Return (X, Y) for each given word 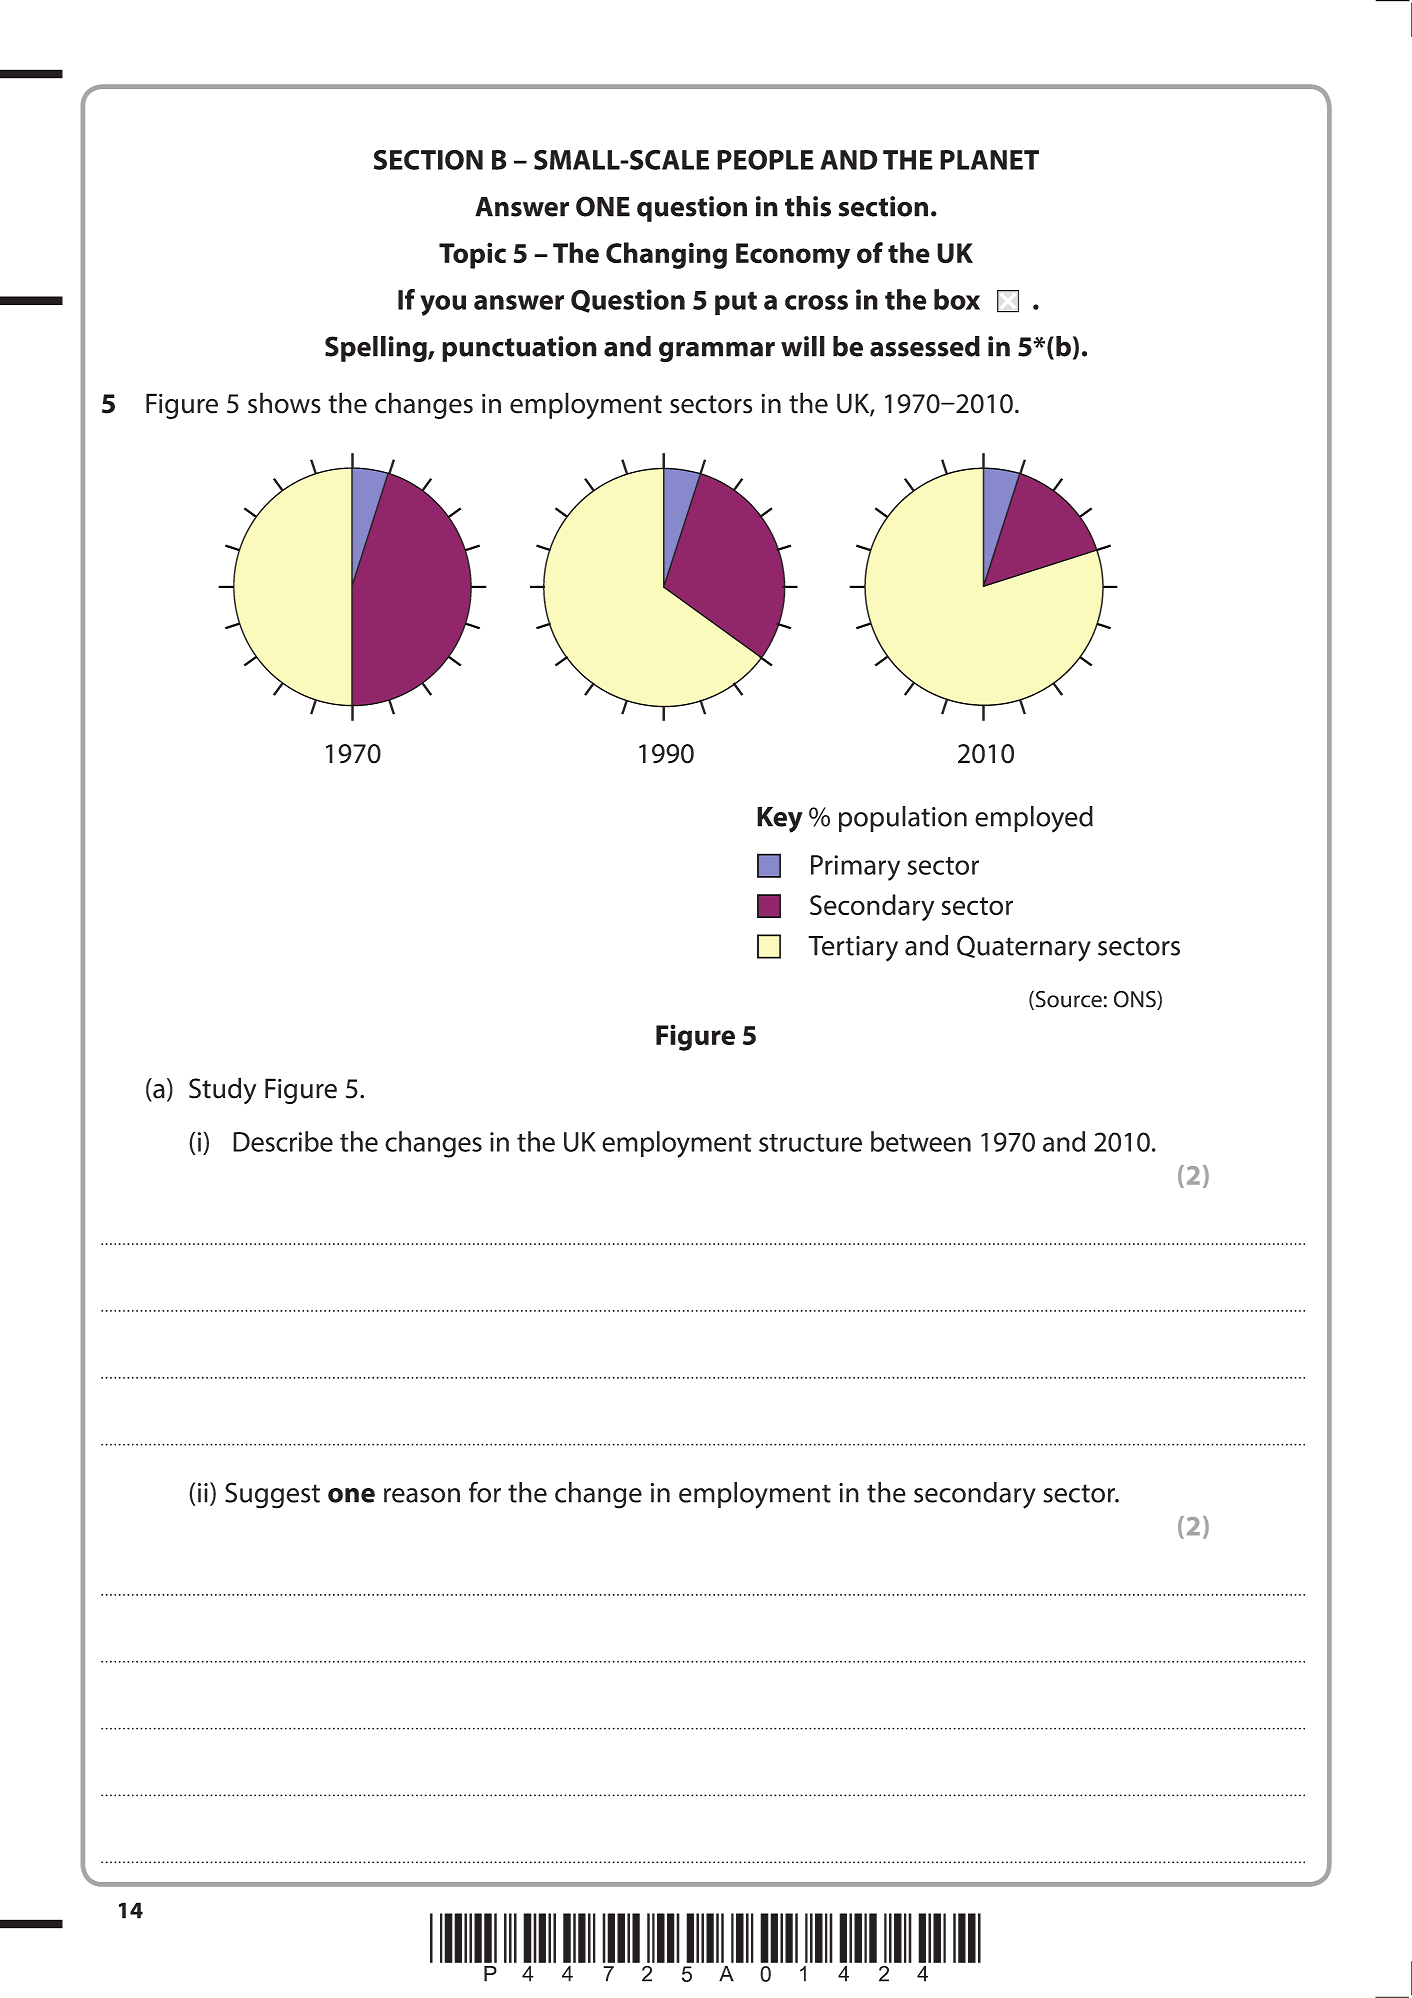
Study (222, 1090)
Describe (283, 1141)
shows (284, 403)
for (485, 1492)
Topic (472, 256)
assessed (925, 346)
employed (1034, 819)
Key (780, 820)
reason (422, 1495)
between (921, 1141)
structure (810, 1143)
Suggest (272, 1495)
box (957, 299)
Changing (666, 255)
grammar (717, 352)
